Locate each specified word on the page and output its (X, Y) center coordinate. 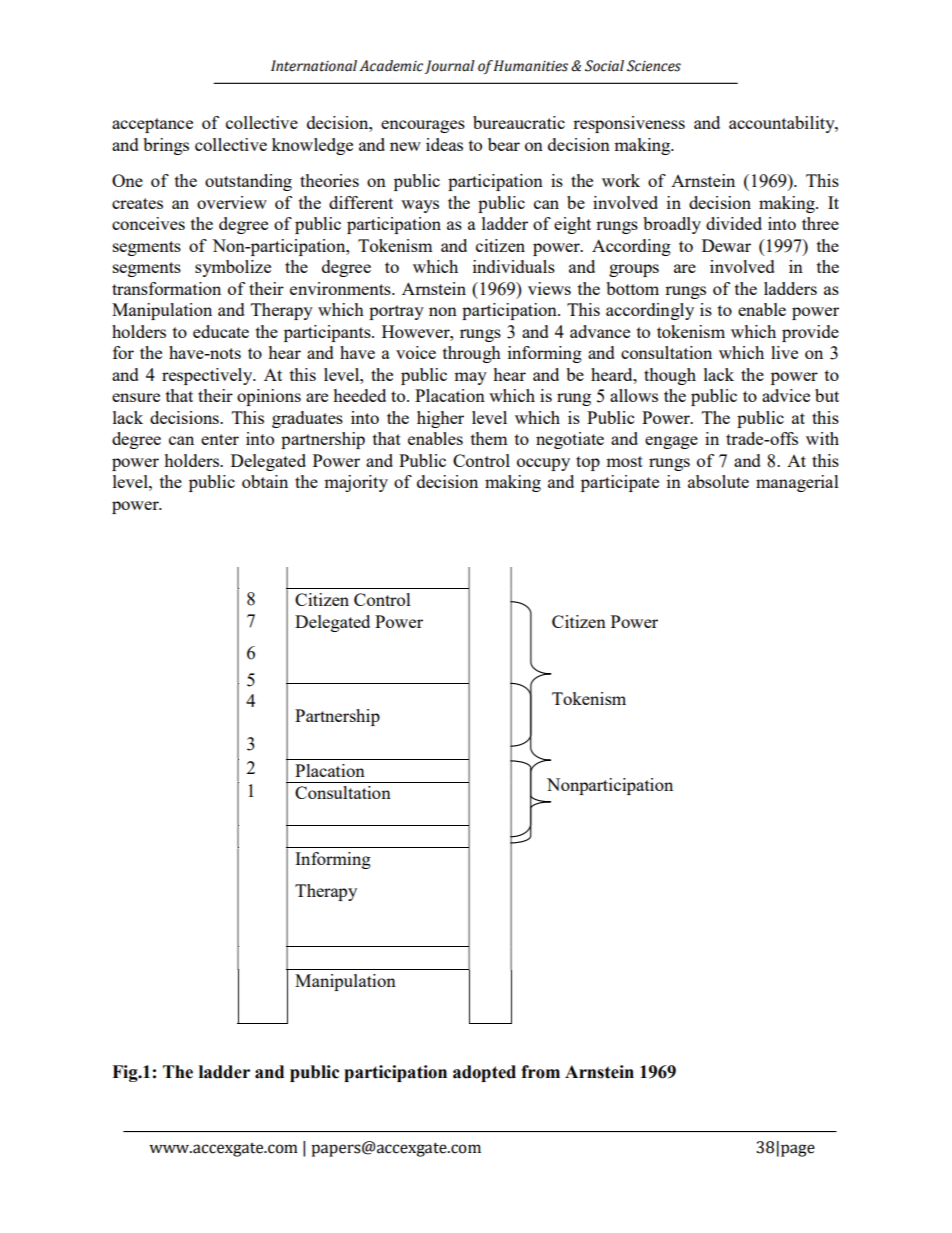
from (540, 1072)
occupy (543, 464)
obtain (265, 481)
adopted (484, 1073)
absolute (718, 481)
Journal (449, 67)
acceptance (152, 125)
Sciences (654, 66)
